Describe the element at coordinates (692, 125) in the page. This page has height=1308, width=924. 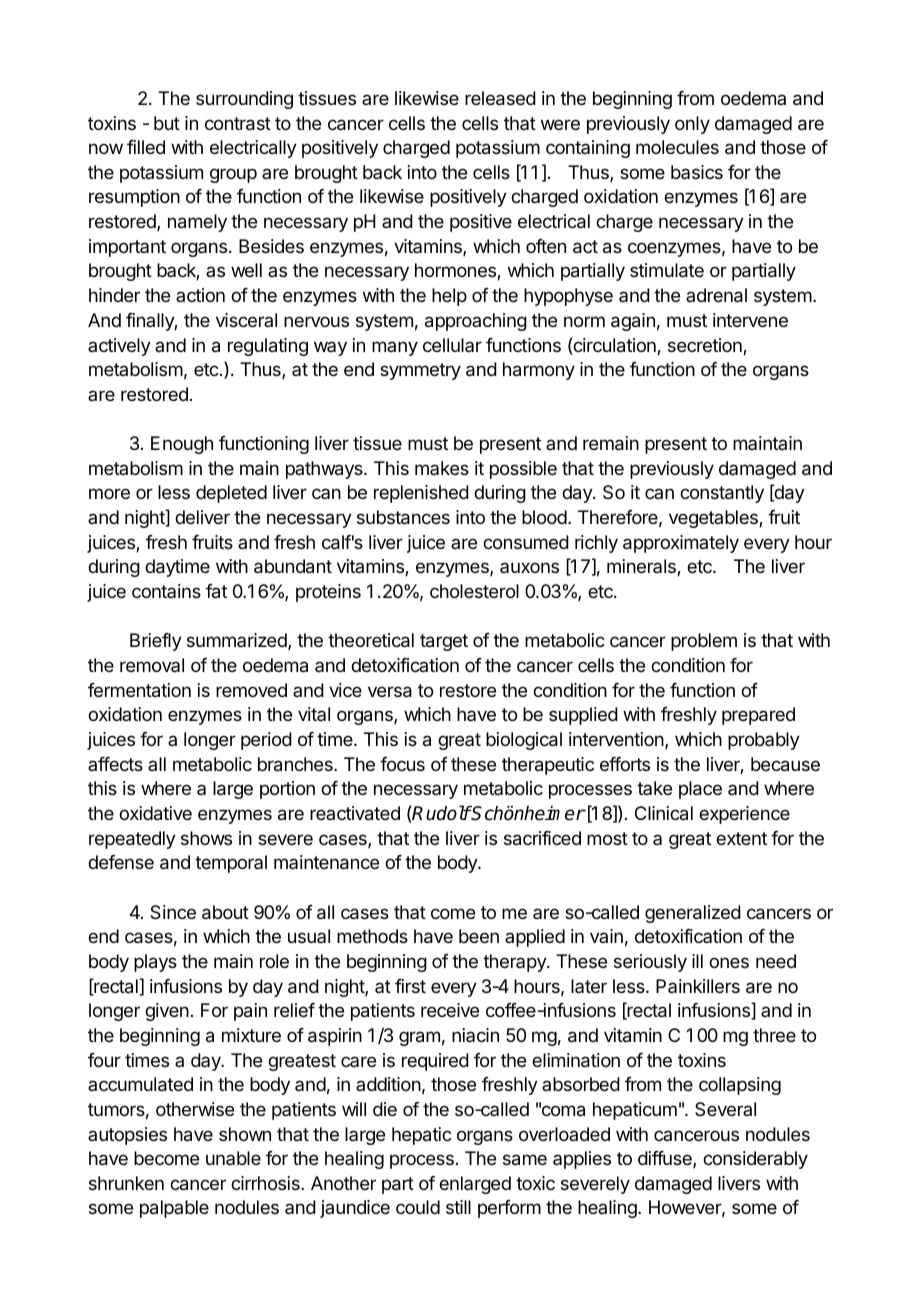
I see `only` at that location.
